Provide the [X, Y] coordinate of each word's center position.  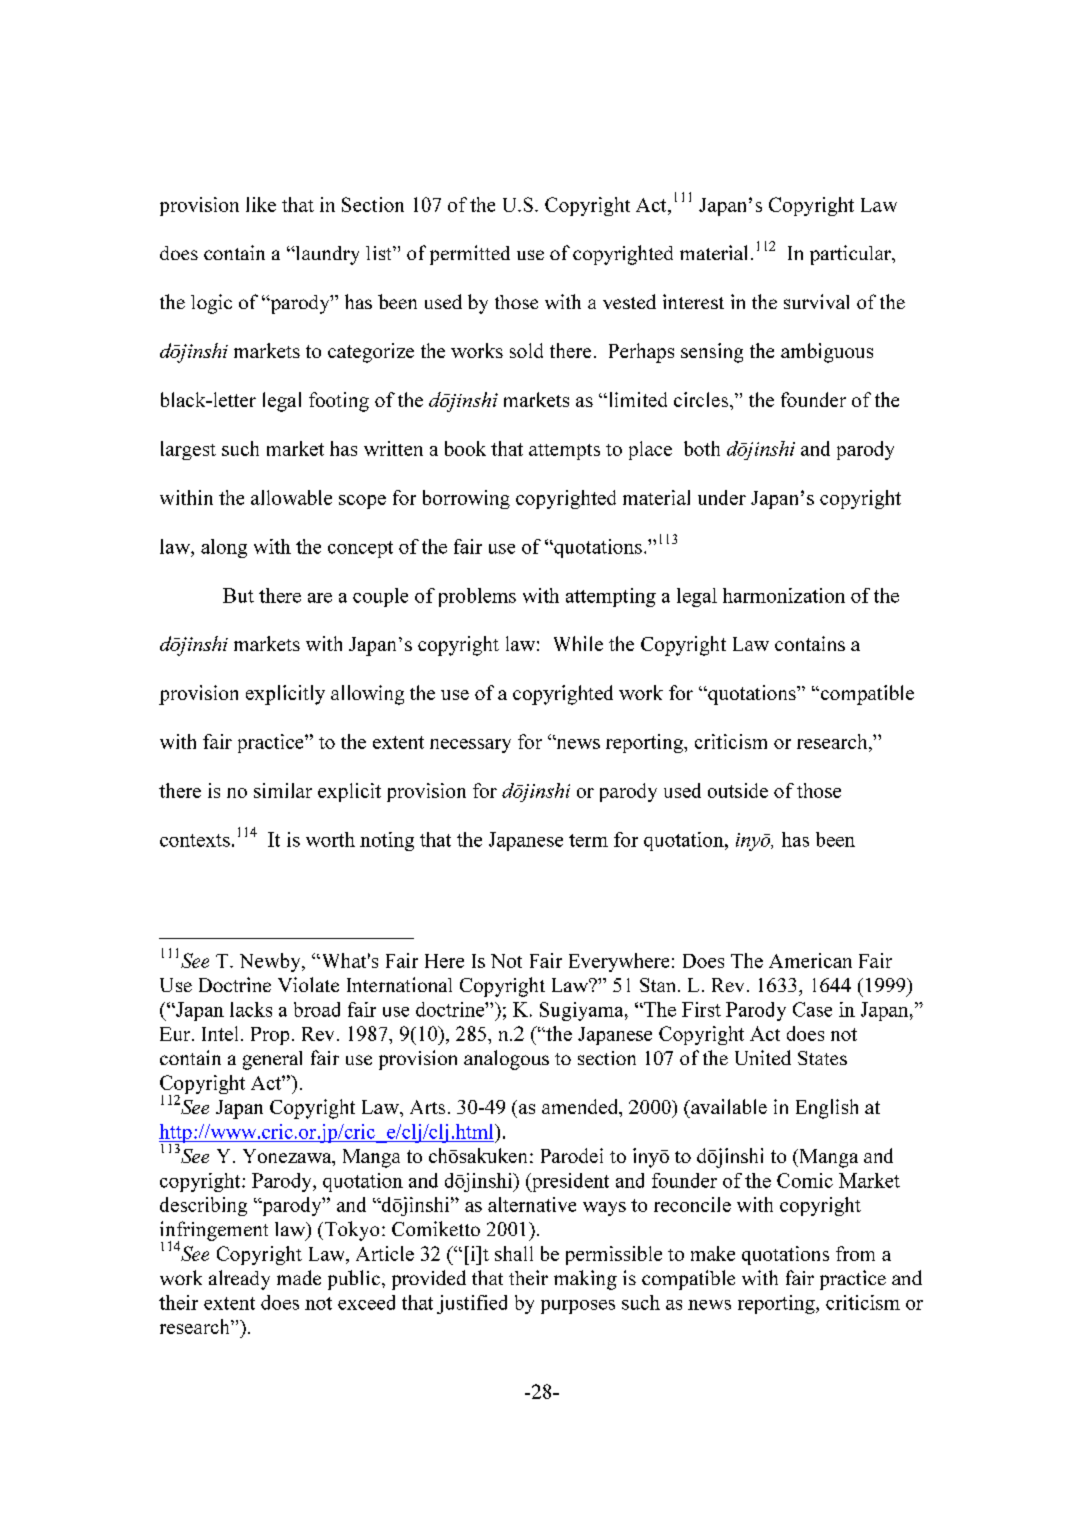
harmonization [784, 595]
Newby [271, 962]
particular [851, 255]
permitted [470, 255]
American [810, 960]
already [239, 1280]
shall [514, 1253]
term [588, 840]
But [238, 595]
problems [477, 597]
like [261, 204]
